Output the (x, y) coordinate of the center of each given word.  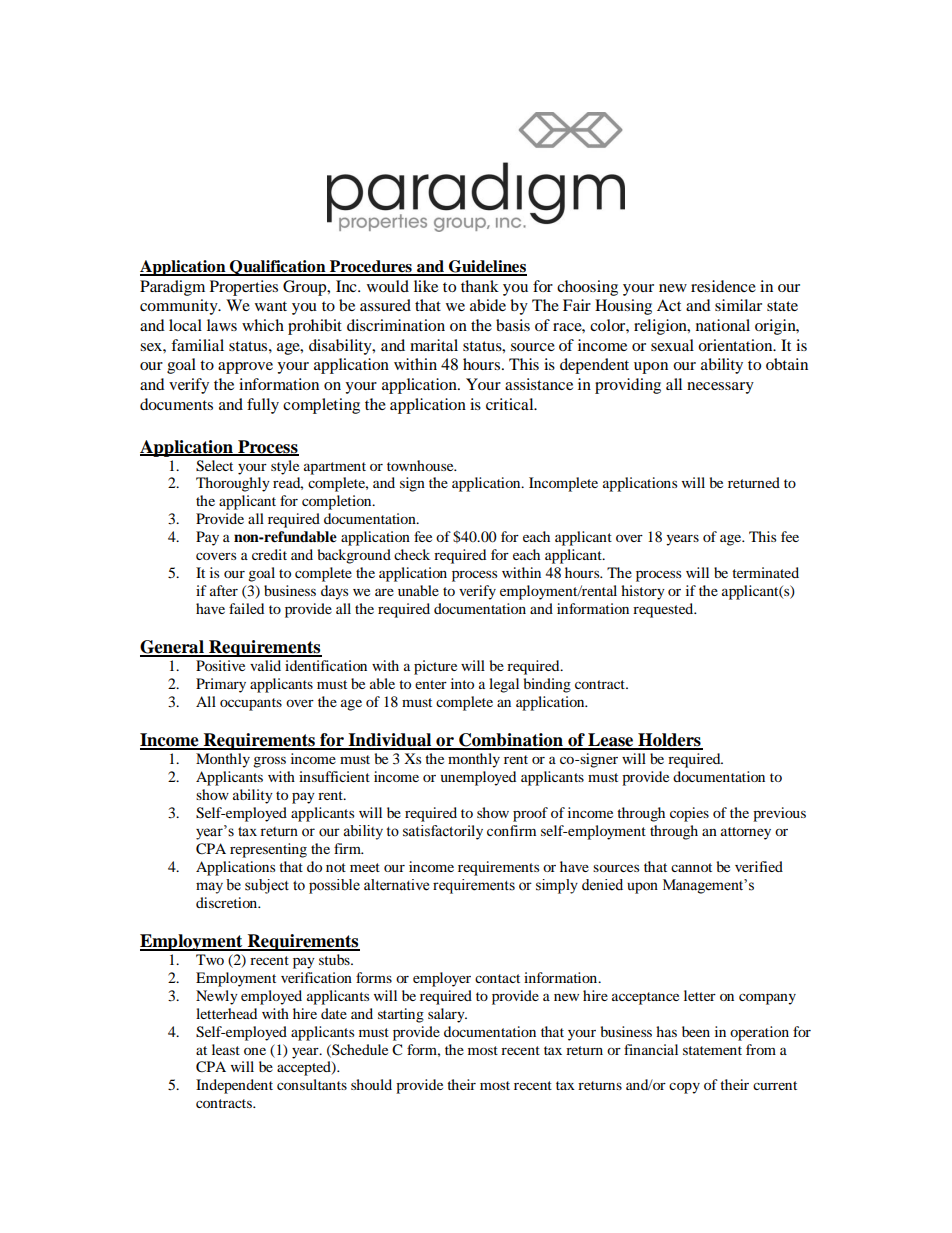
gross (269, 762)
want (271, 306)
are (384, 592)
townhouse (421, 465)
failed (246, 608)
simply (557, 886)
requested (664, 610)
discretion (227, 902)
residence (723, 286)
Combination (511, 741)
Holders (669, 741)
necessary (720, 388)
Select (214, 466)
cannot (691, 867)
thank (480, 286)
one (255, 1051)
